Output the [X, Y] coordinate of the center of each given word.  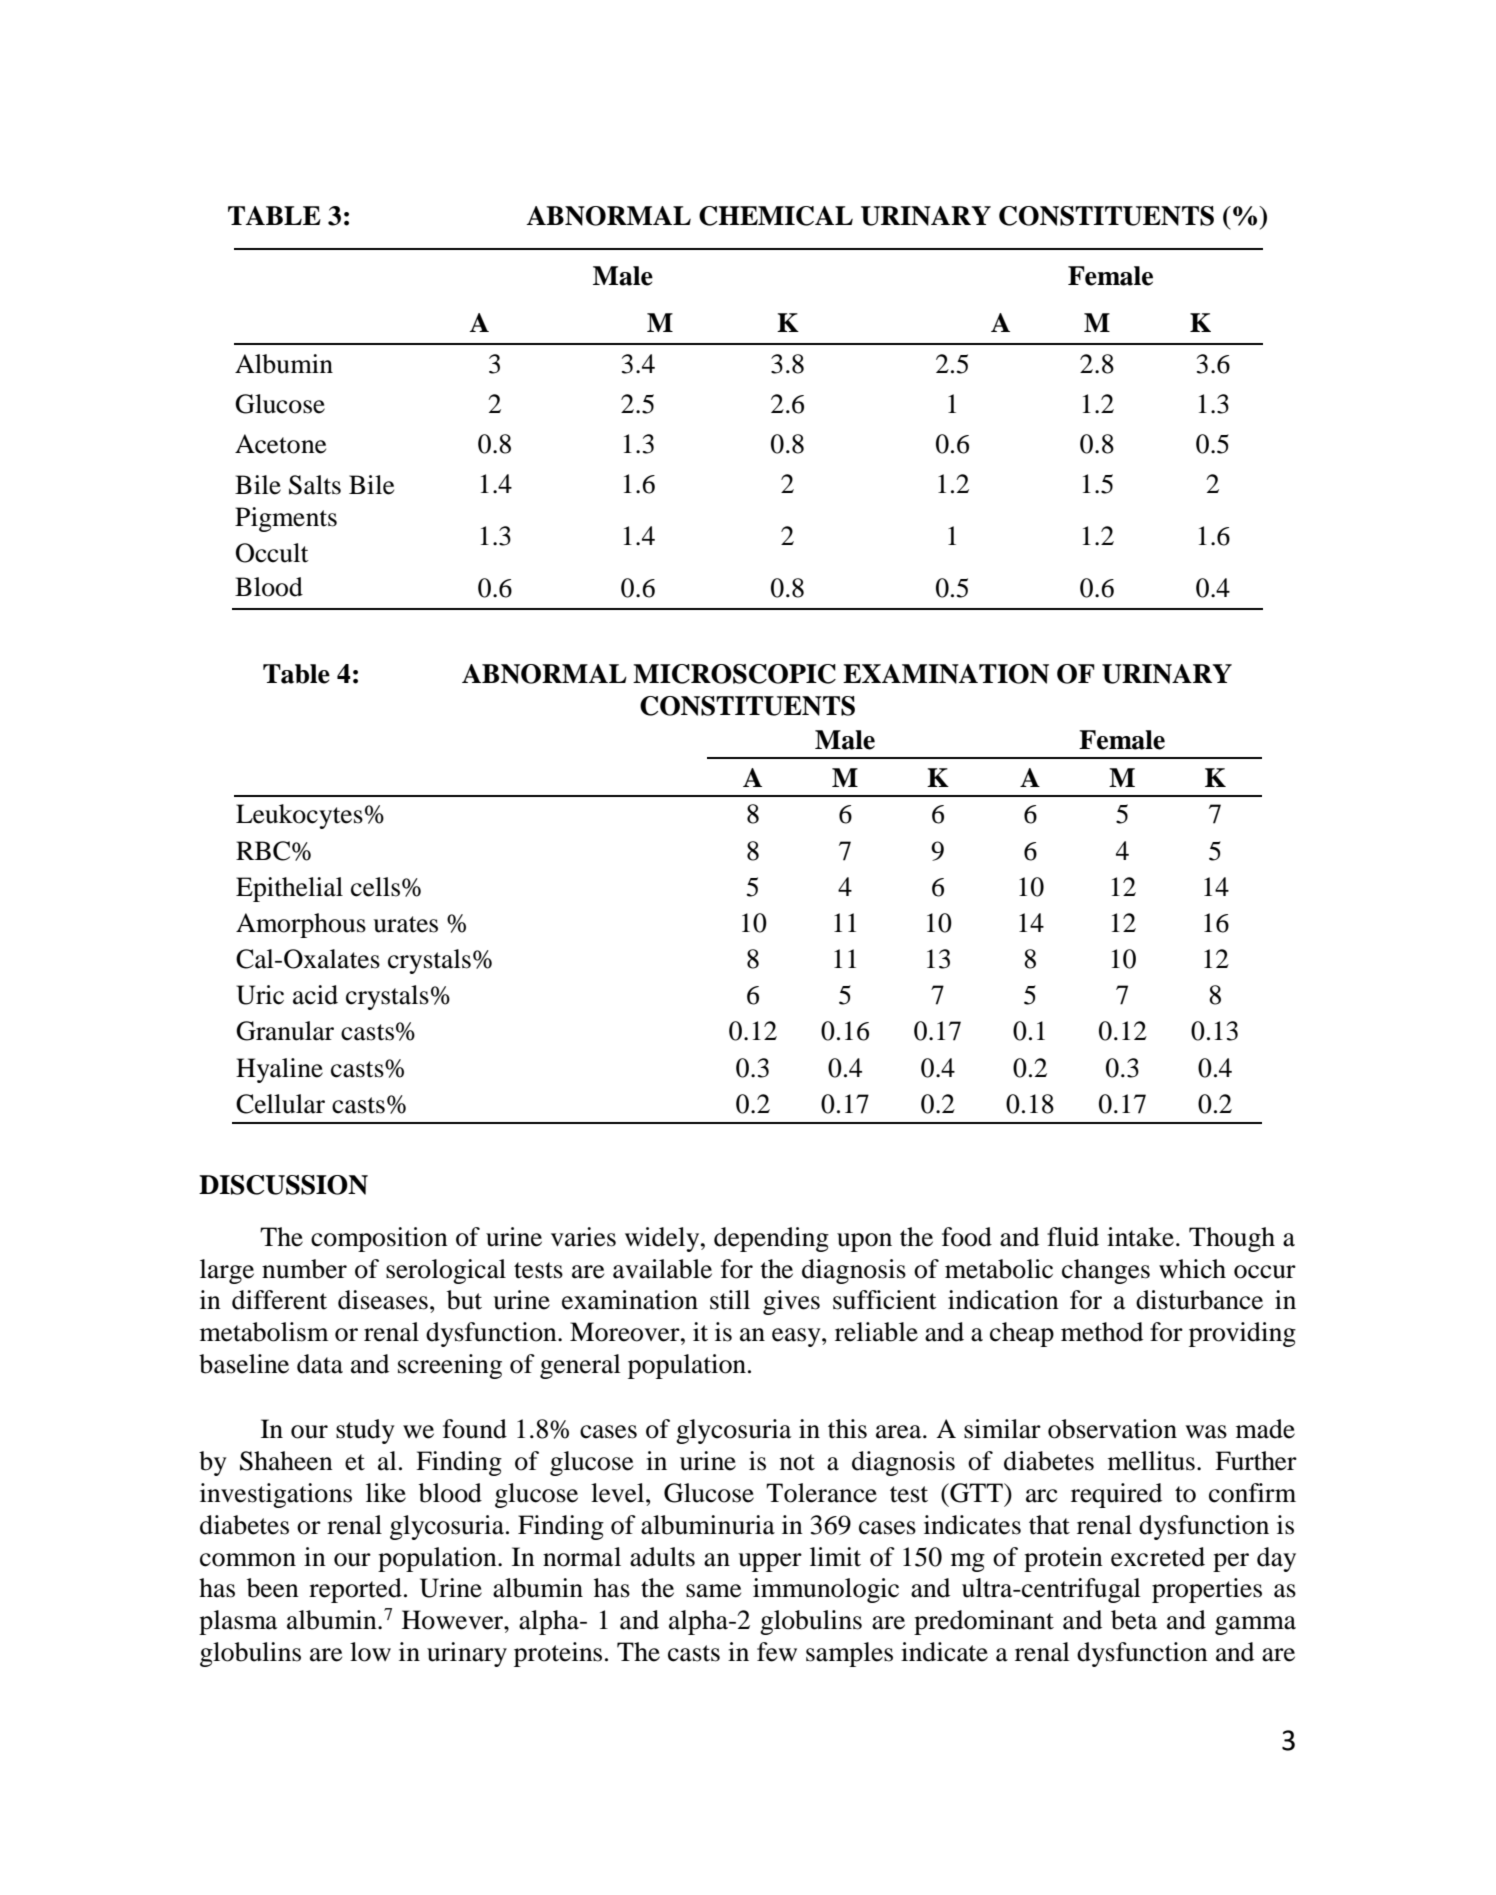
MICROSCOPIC [734, 674]
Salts [315, 485]
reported [355, 1590]
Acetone [280, 444]
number [304, 1269]
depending [771, 1239]
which [1192, 1269]
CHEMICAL [776, 216]
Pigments [286, 519]
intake [1140, 1237]
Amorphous [301, 925]
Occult [272, 553]
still [730, 1300]
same [713, 1591]
